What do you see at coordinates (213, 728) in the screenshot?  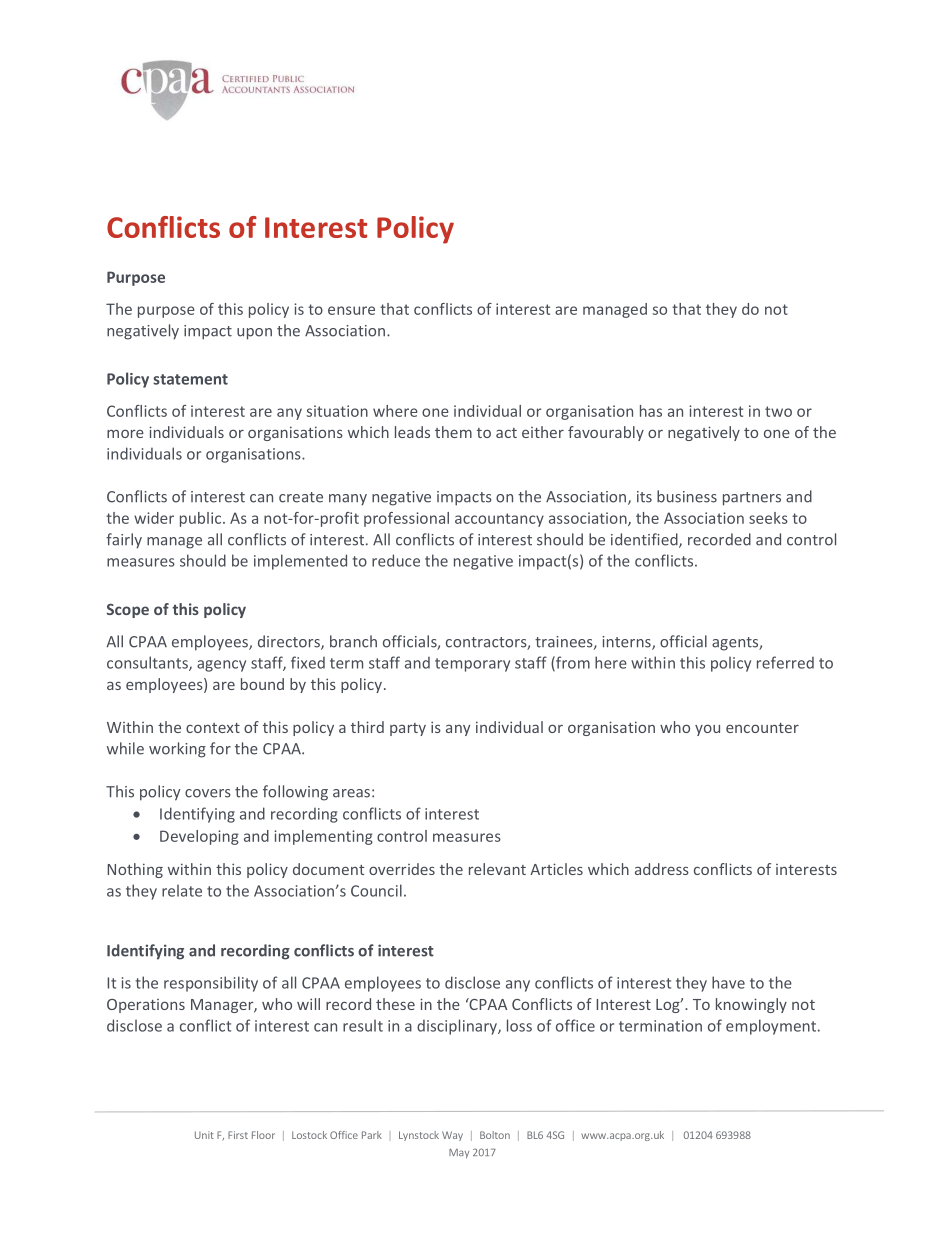 I see `context` at bounding box center [213, 728].
